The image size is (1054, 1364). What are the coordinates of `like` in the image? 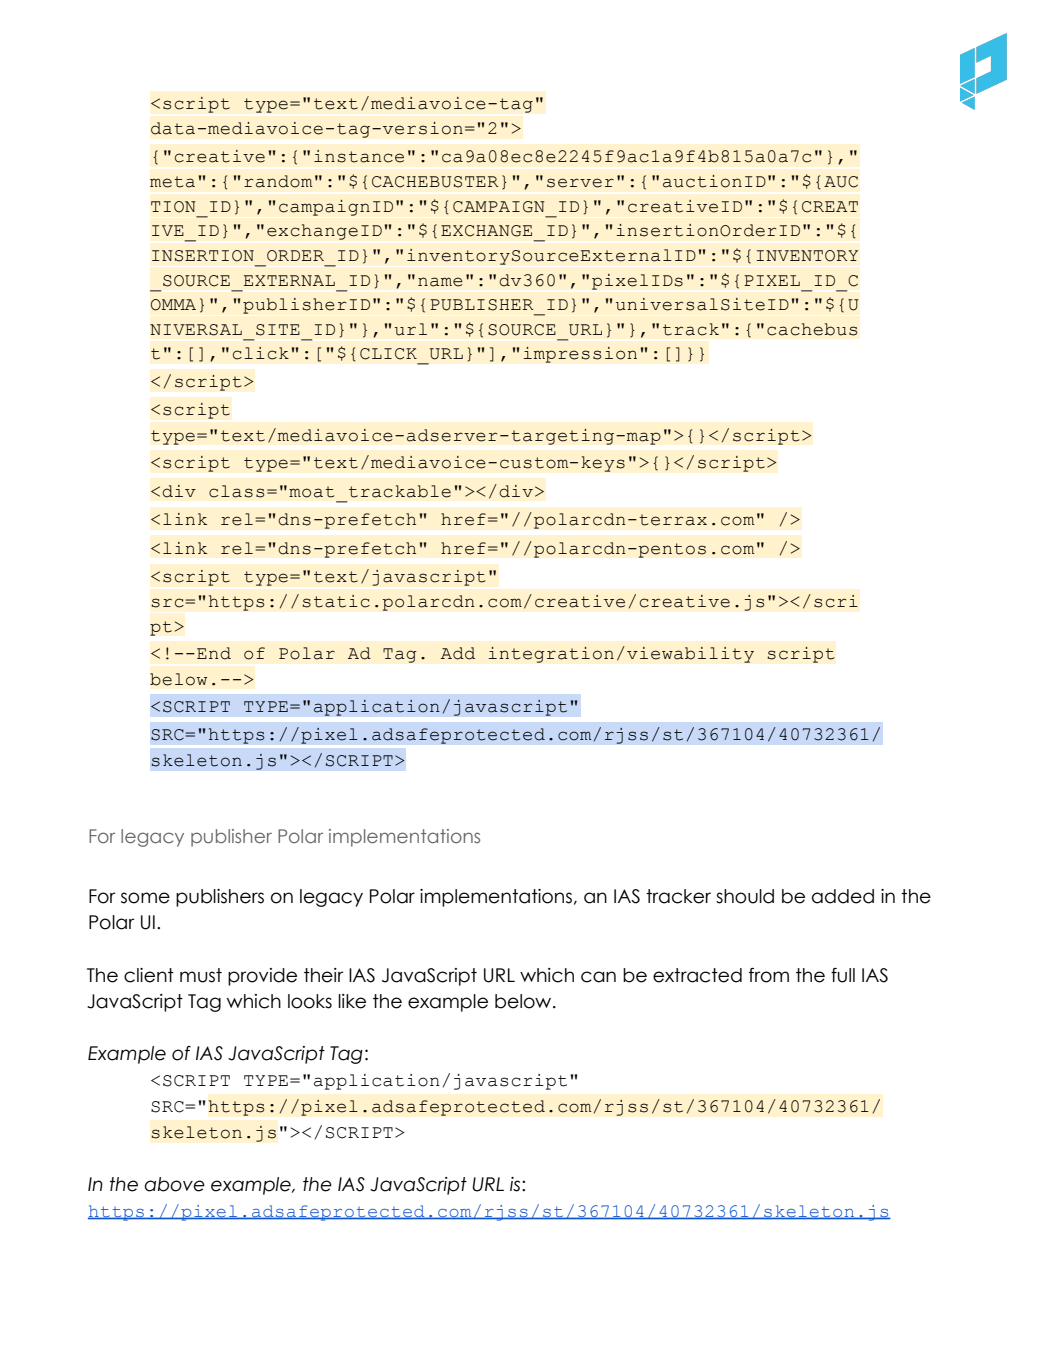 It's located at (352, 1001).
